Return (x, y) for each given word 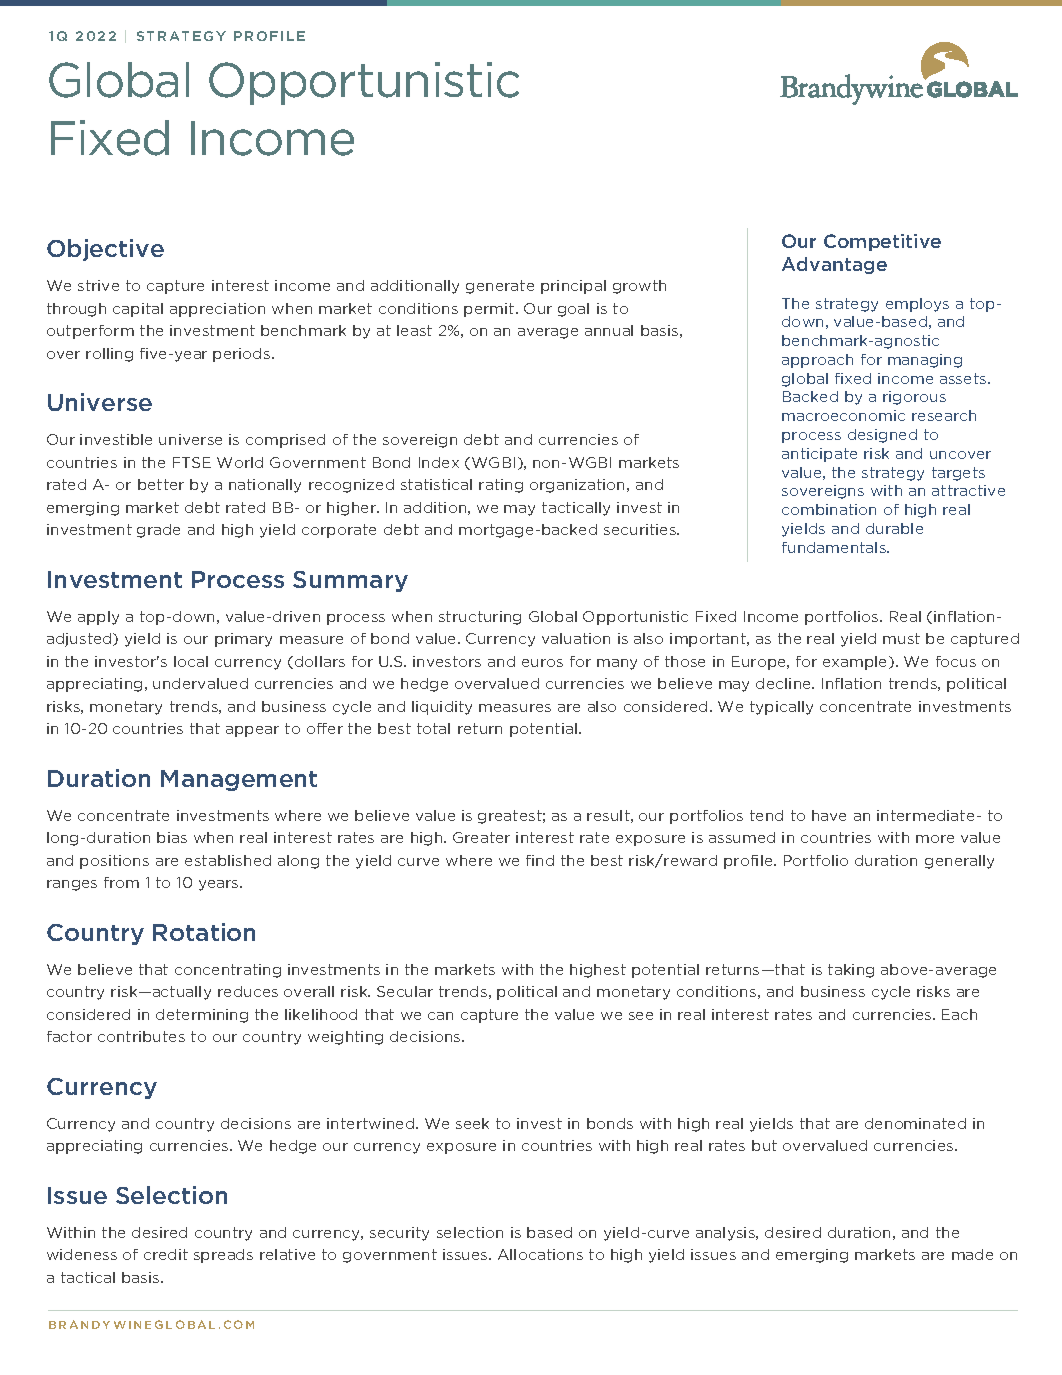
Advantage (834, 265)
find (540, 860)
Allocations (540, 1254)
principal (573, 287)
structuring (480, 618)
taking (851, 971)
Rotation (204, 932)
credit (166, 1254)
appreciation (217, 310)
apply (98, 618)
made (972, 1254)
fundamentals (835, 547)
